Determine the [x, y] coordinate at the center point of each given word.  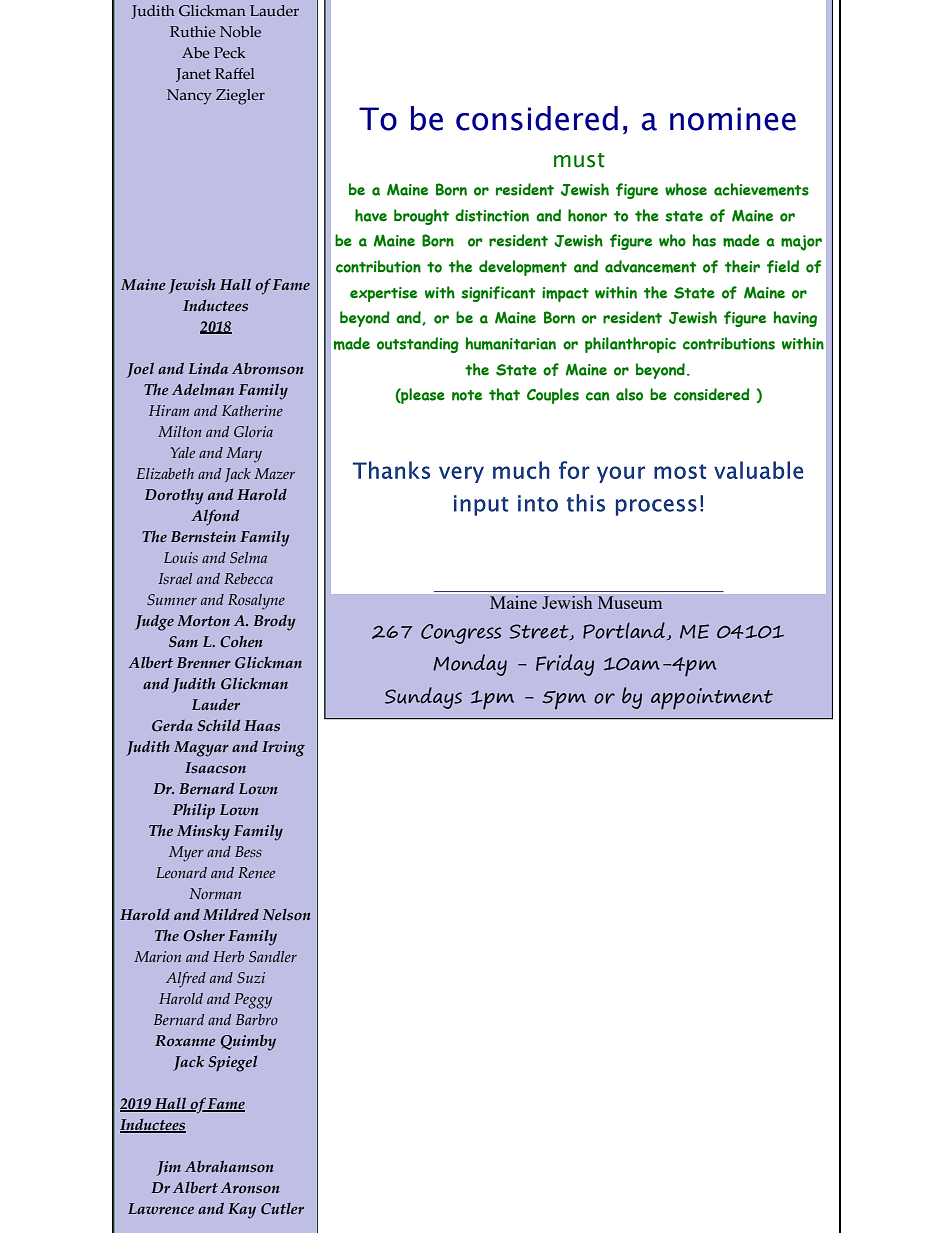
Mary [244, 455]
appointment [712, 699]
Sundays [423, 698]
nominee [733, 119]
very [461, 474]
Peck [230, 53]
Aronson [250, 1188]
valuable [758, 470]
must [579, 160]
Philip [193, 811]
